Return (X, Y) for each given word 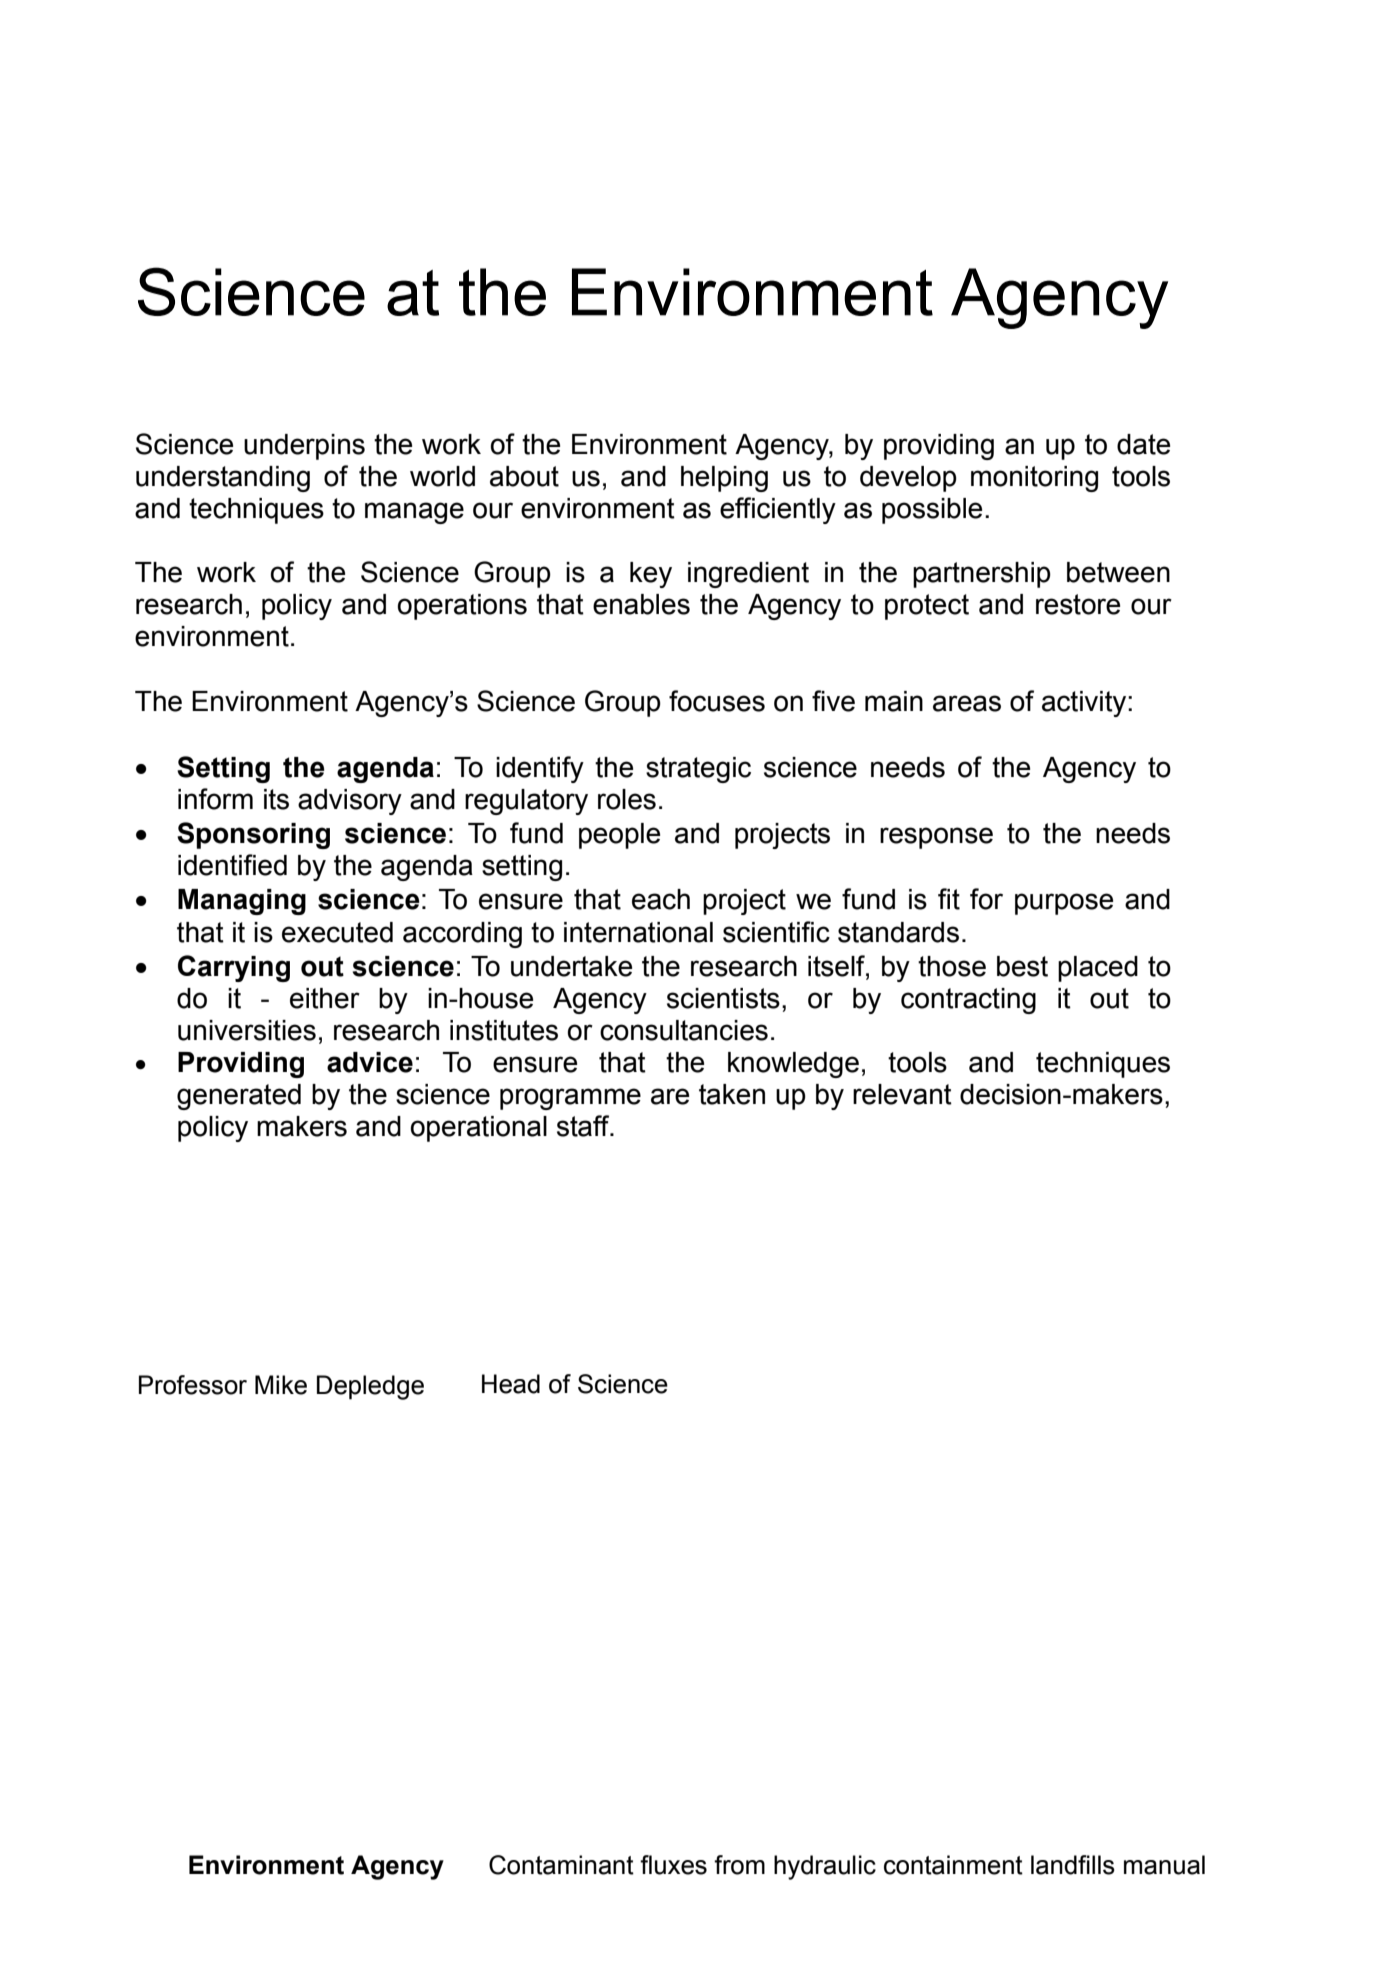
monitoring (1034, 479)
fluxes (673, 1865)
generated (239, 1097)
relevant (902, 1094)
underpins (304, 447)
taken (732, 1094)
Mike (281, 1385)
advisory (350, 802)
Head (511, 1384)
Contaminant (561, 1865)
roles (627, 799)
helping (724, 479)
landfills (1073, 1865)
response (936, 838)
